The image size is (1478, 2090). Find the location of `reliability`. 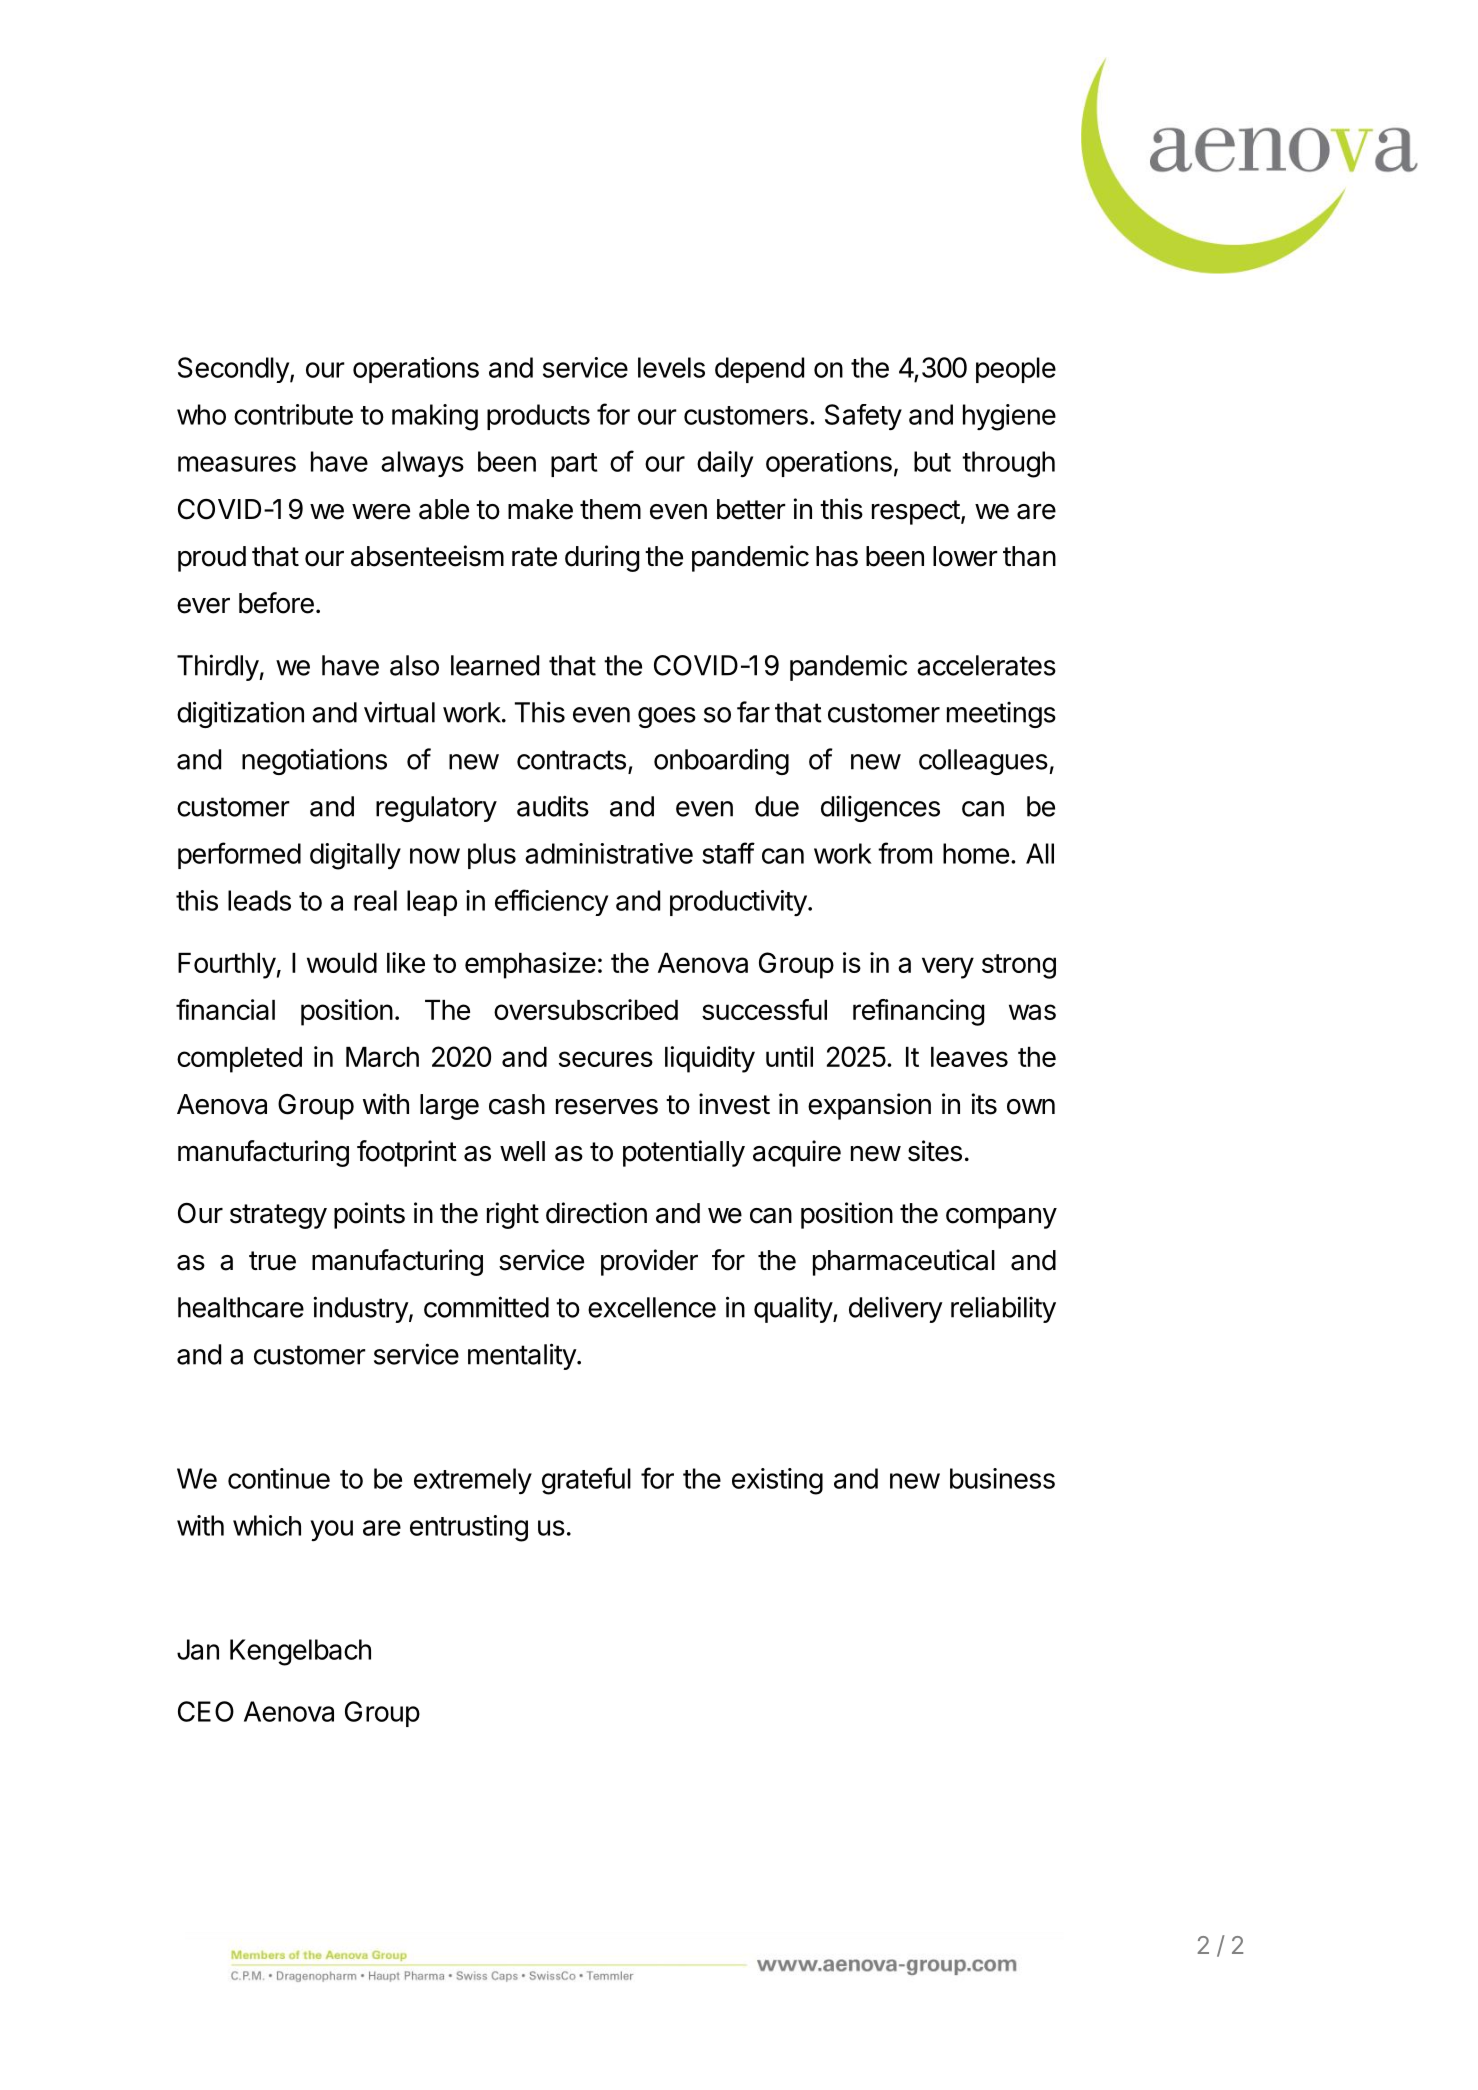

reliability is located at coordinates (1003, 1309).
